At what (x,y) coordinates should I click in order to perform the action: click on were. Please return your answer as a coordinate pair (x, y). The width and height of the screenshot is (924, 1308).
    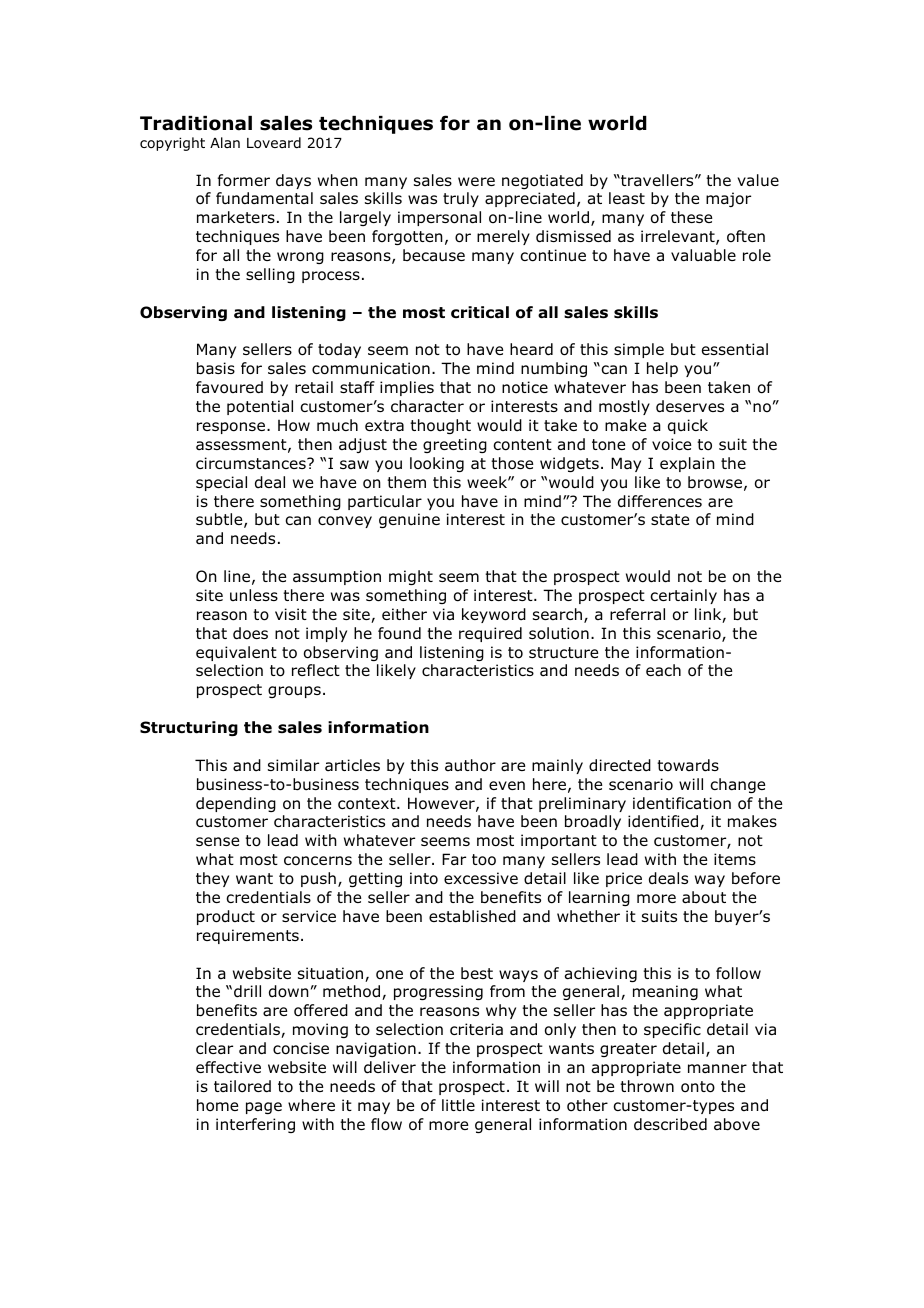
    Looking at the image, I should click on (476, 181).
